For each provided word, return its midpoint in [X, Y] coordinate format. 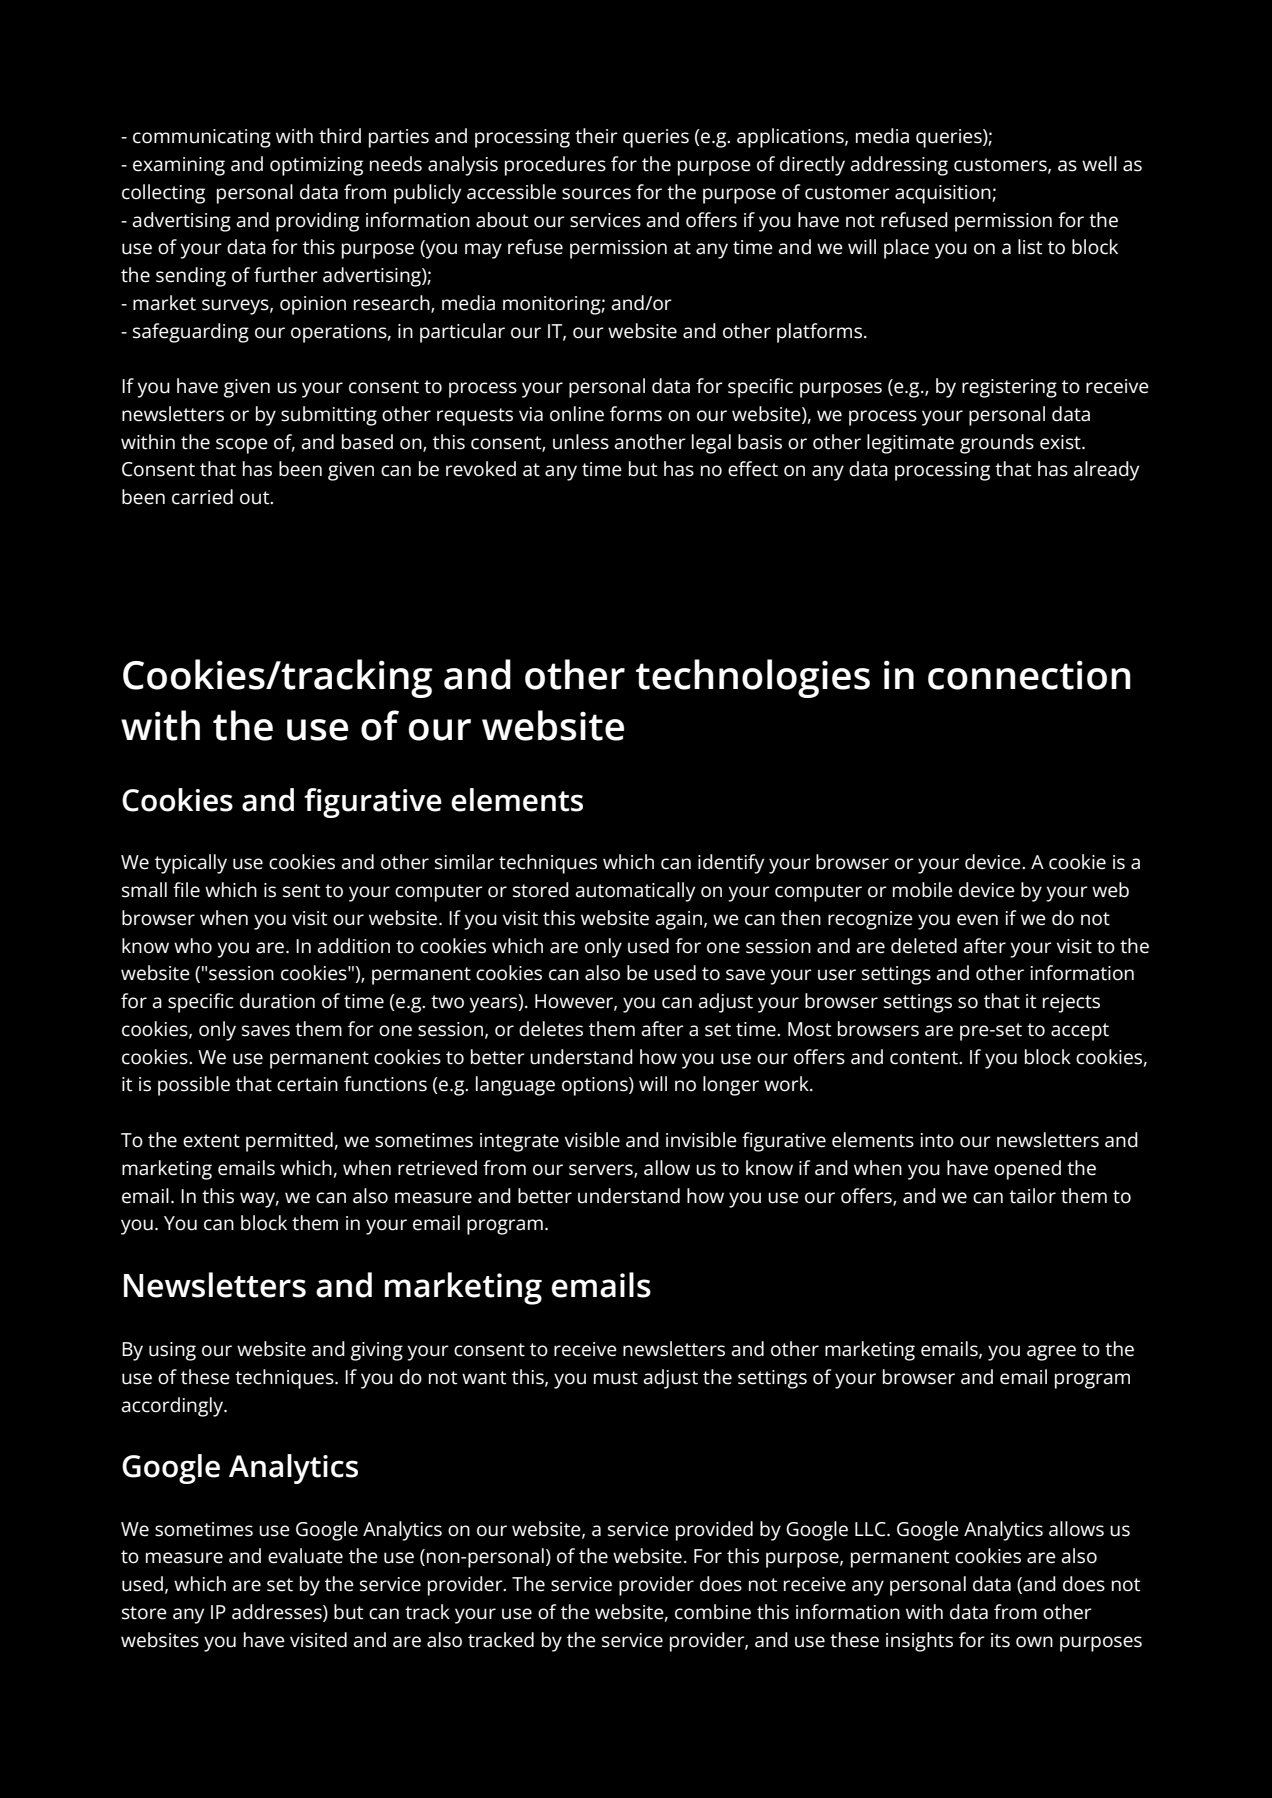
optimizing [316, 166]
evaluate [305, 1556]
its [1000, 1640]
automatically [635, 892]
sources [596, 194]
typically [191, 864]
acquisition [944, 194]
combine [713, 1612]
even [977, 920]
